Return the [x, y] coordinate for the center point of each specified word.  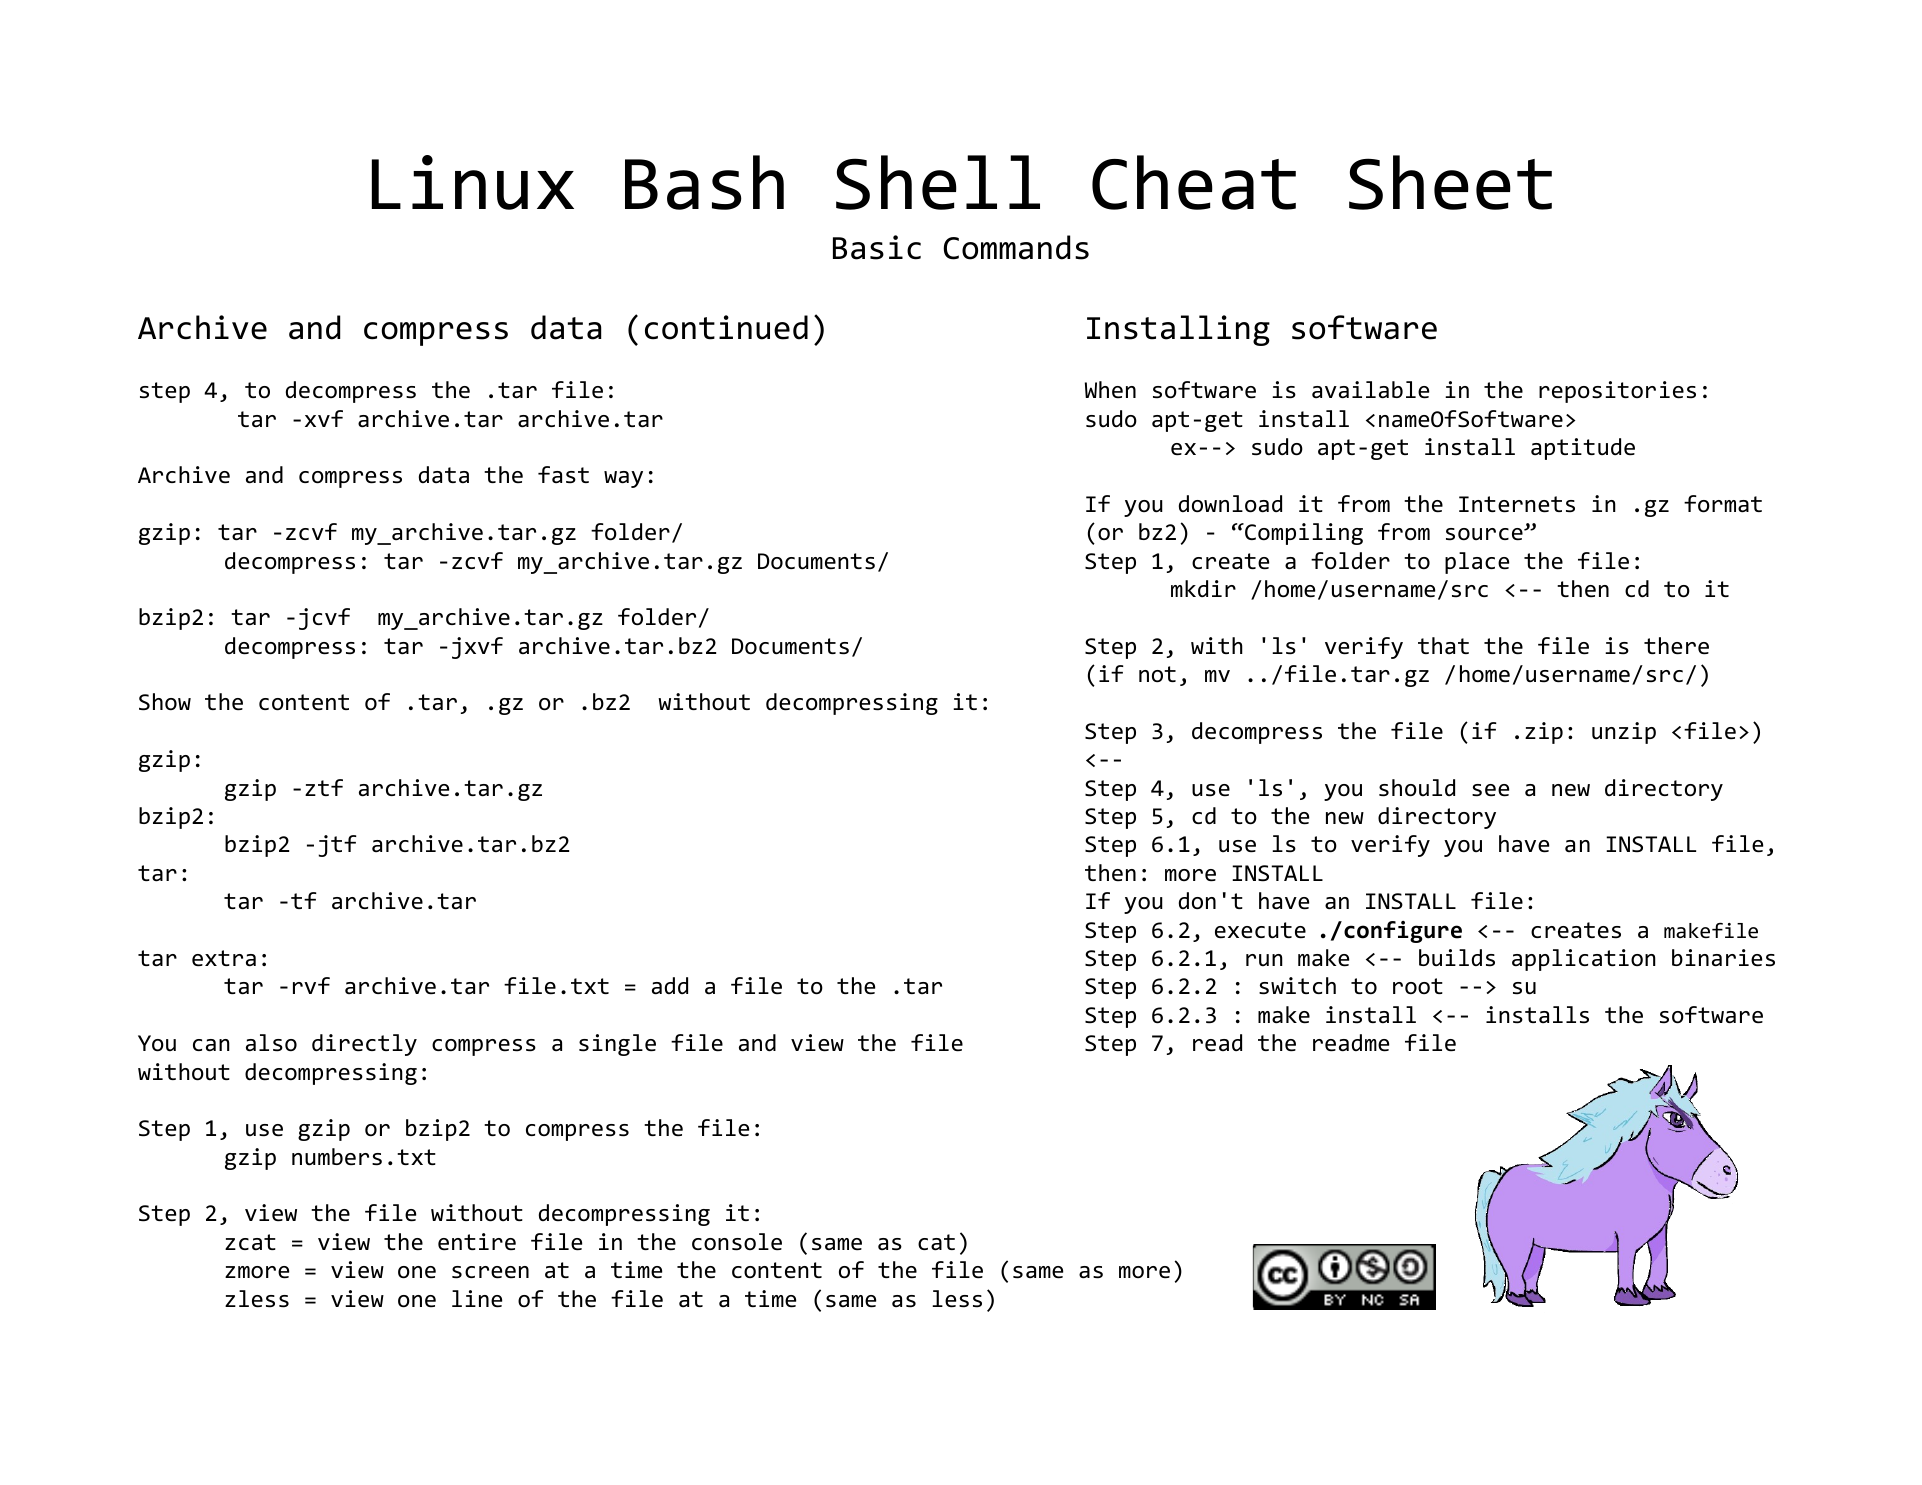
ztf [324, 787]
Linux [473, 182]
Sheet [1450, 182]
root [1418, 986]
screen [490, 1272]
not [1157, 674]
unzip [1624, 733]
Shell [938, 182]
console [737, 1242]
